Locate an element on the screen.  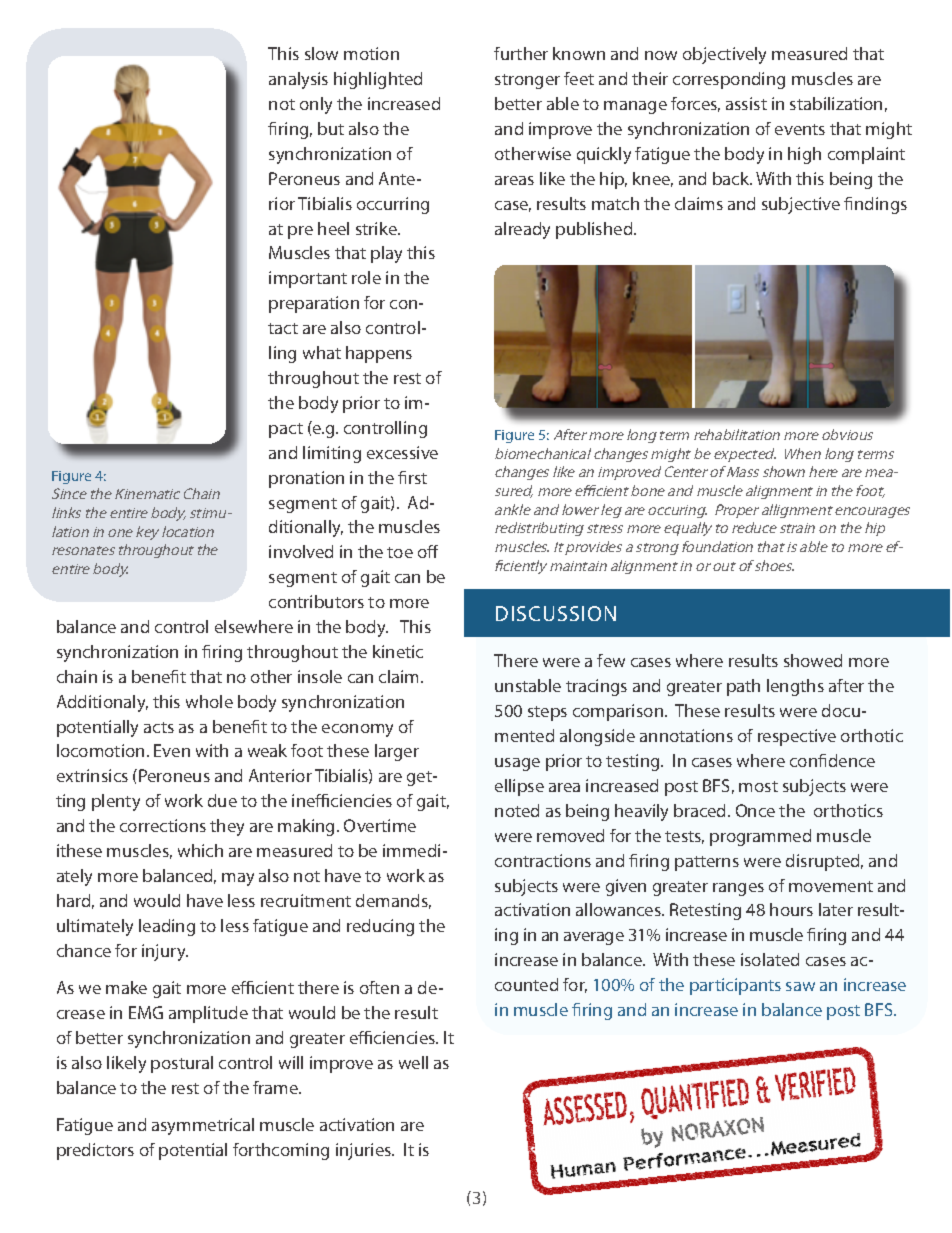
preparation is located at coordinates (314, 304).
